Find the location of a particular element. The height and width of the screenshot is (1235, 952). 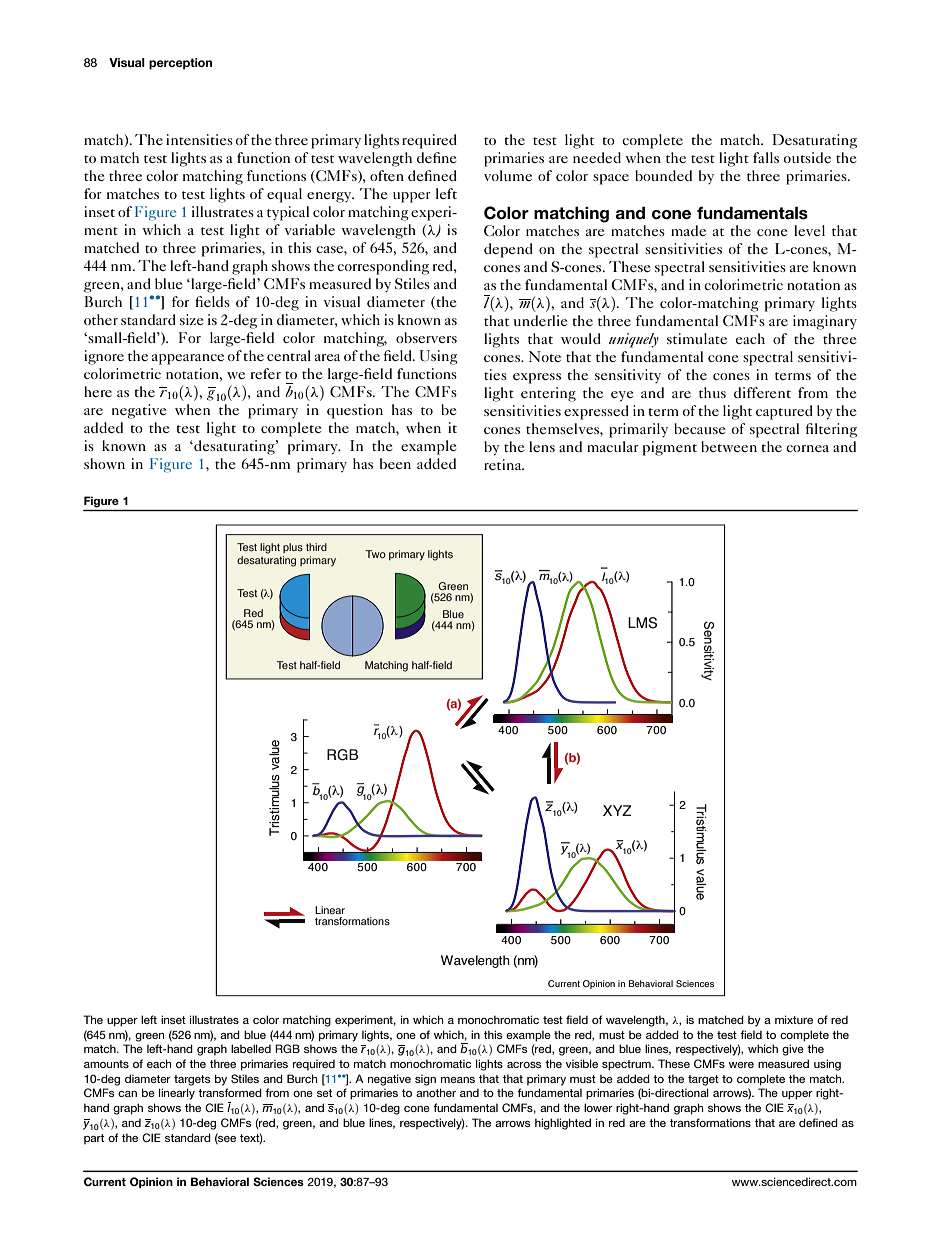

LMS is located at coordinates (642, 623).
